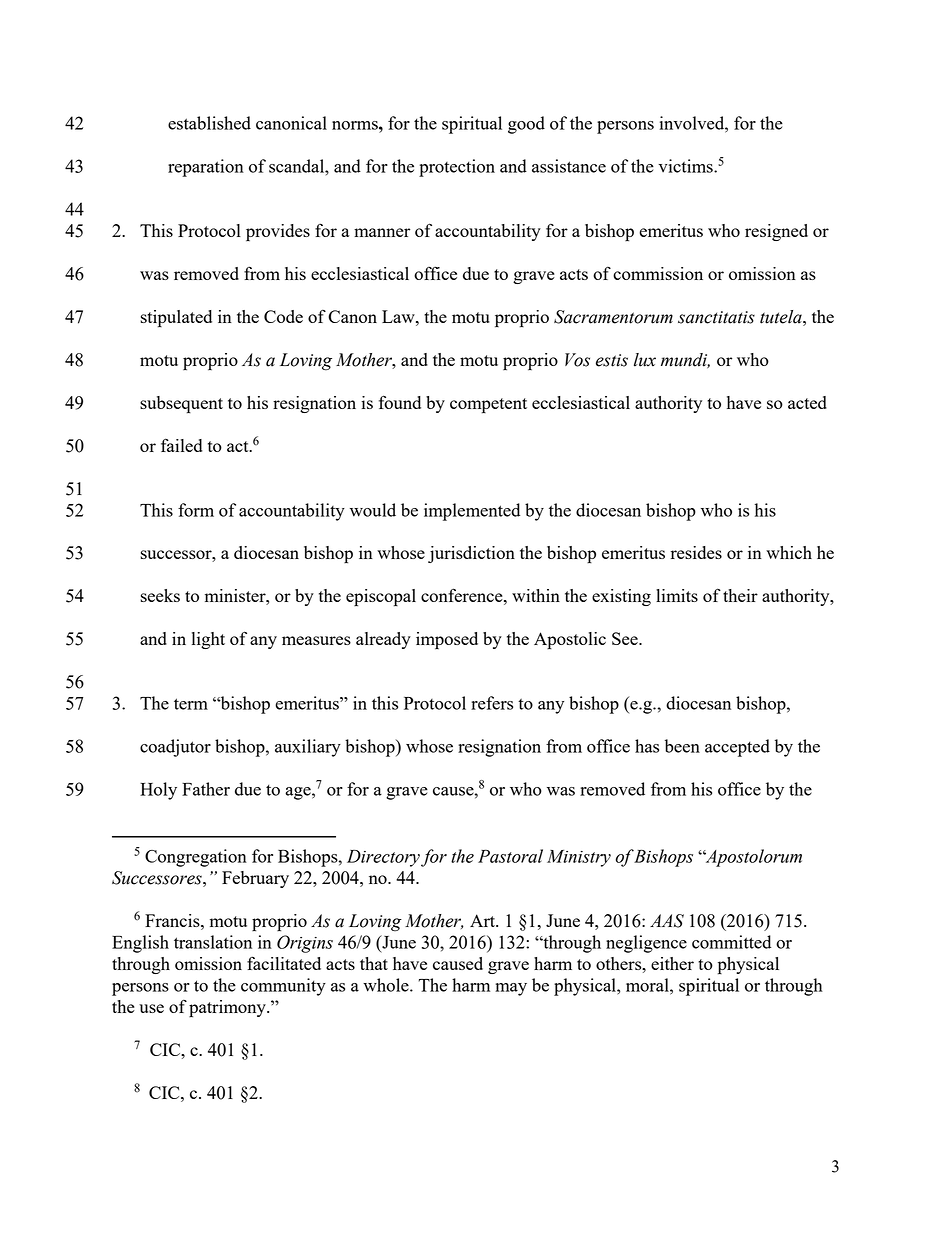  What do you see at coordinates (737, 748) in the screenshot?
I see `accepted` at bounding box center [737, 748].
